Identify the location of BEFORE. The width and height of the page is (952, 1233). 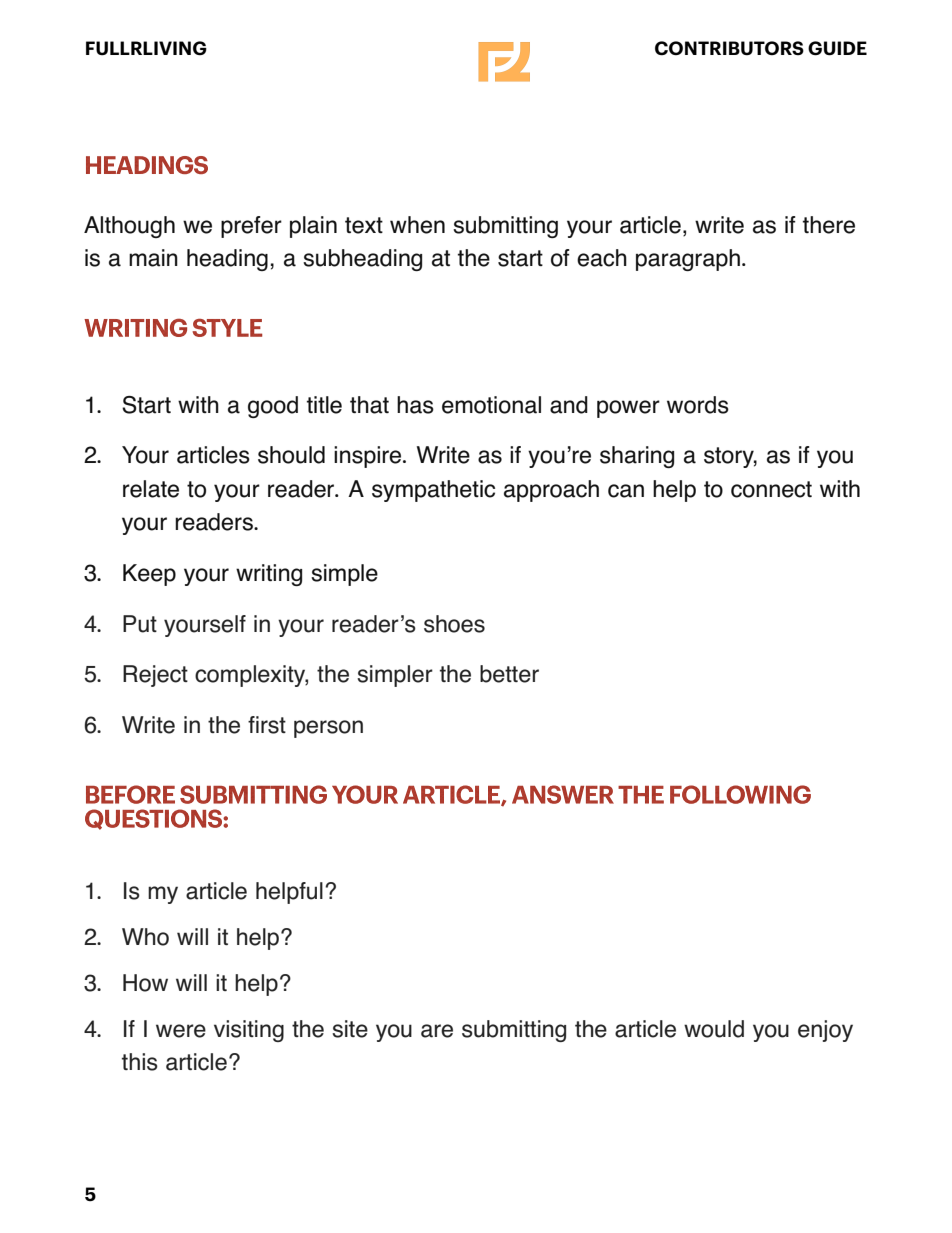
(130, 794).
